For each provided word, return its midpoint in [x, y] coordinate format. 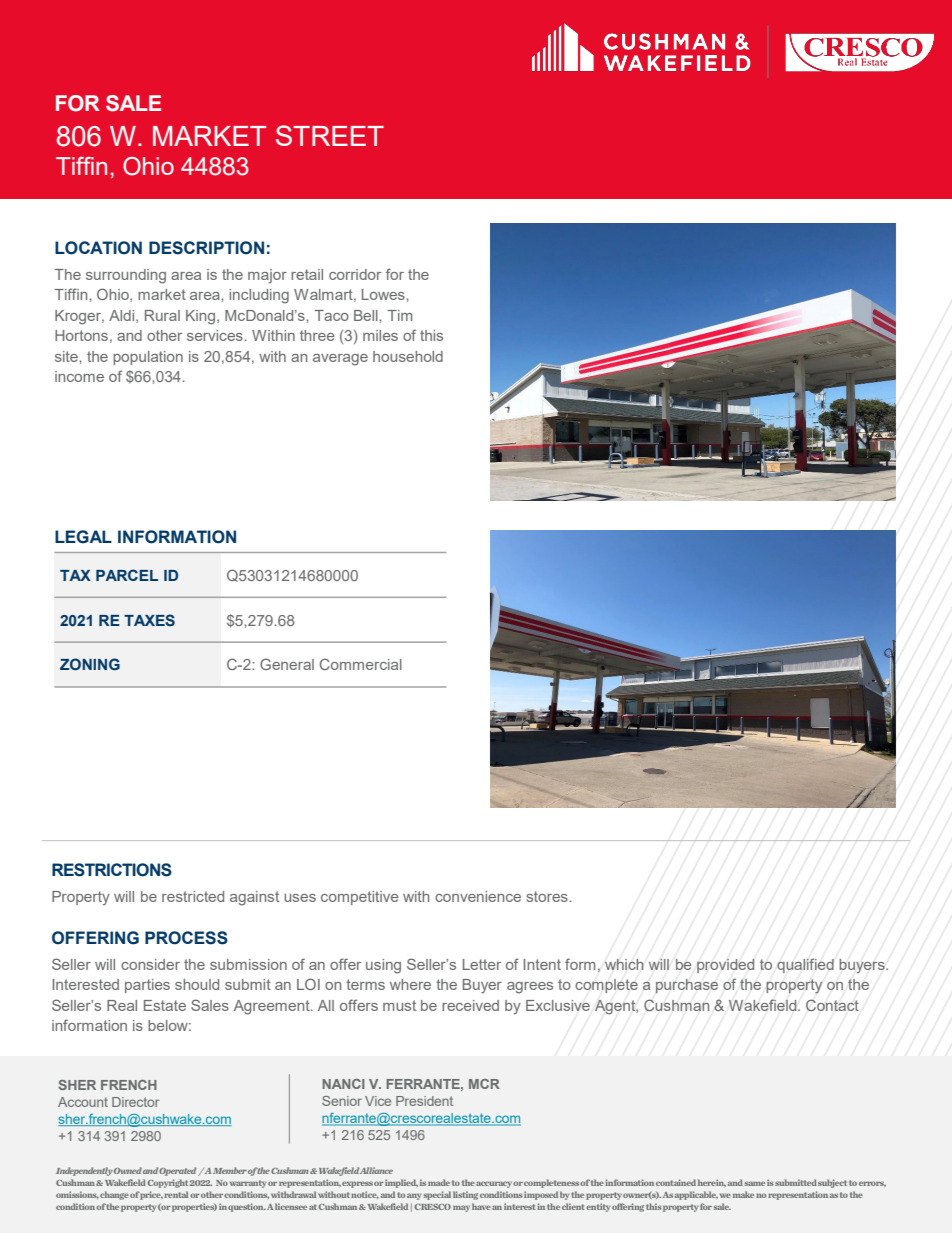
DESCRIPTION [206, 248]
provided [726, 966]
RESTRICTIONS [112, 870]
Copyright [168, 1183]
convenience [478, 896]
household [408, 356]
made [439, 1182]
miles [380, 335]
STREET [330, 135]
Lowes [384, 294]
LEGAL [83, 537]
